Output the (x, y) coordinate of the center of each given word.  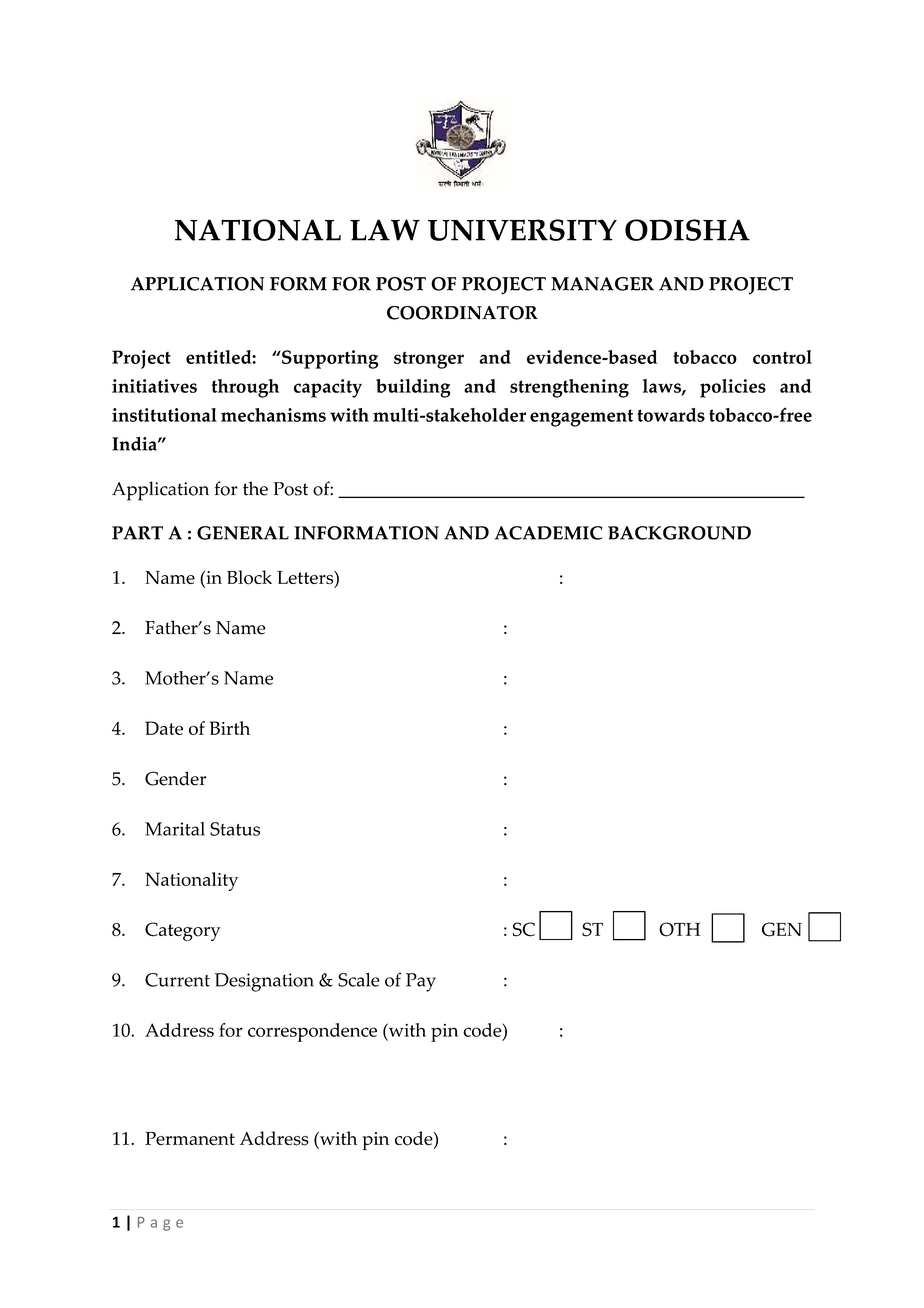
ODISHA (687, 230)
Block (249, 577)
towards (671, 415)
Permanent (190, 1138)
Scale (359, 980)
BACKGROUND (679, 533)
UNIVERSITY (522, 230)
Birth (230, 728)
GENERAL (243, 533)
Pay (421, 982)
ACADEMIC (548, 533)
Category (183, 931)
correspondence (312, 1032)
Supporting (329, 359)
